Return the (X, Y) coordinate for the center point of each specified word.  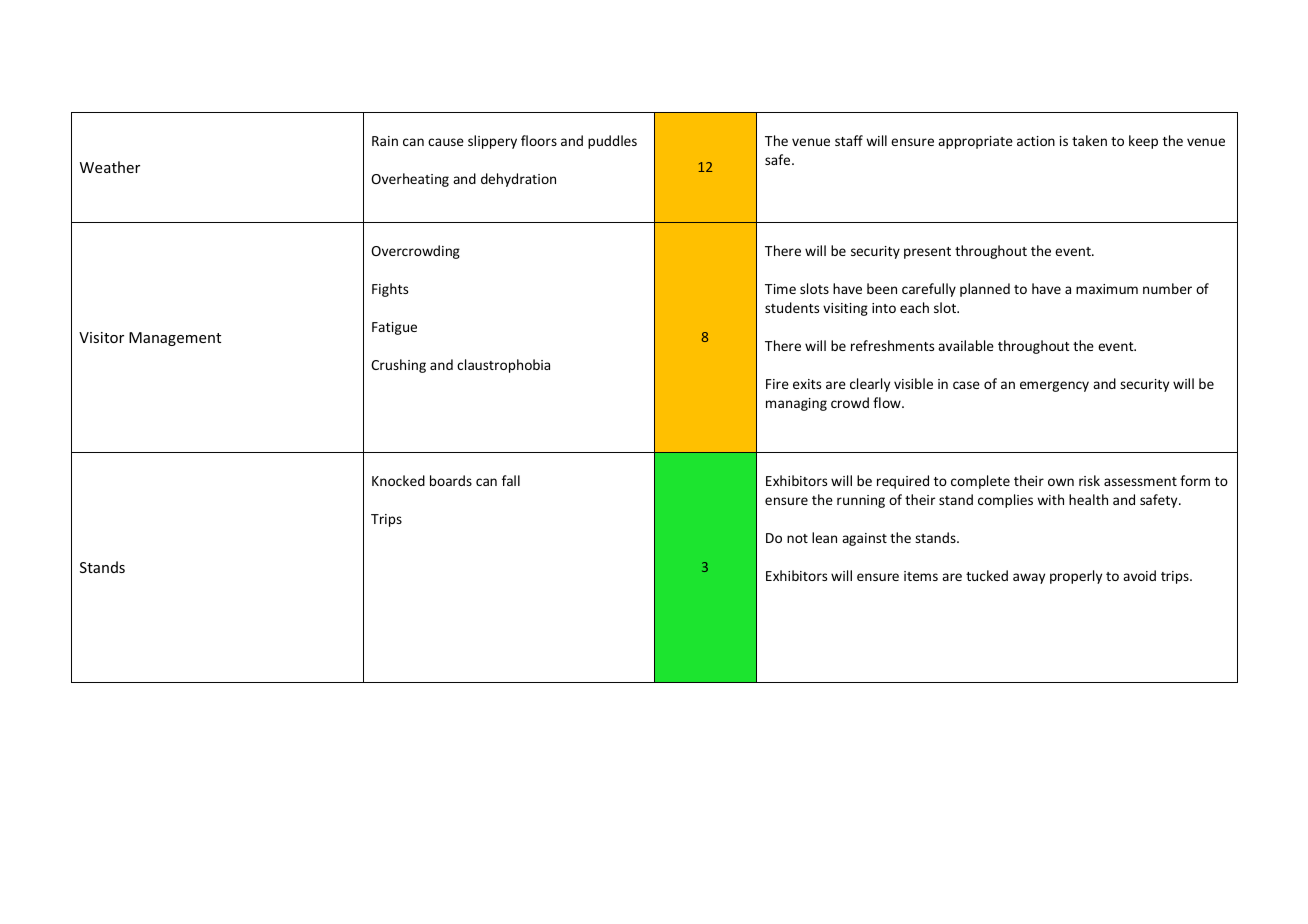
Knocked (398, 480)
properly (1076, 577)
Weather (110, 167)
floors (539, 140)
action (1036, 141)
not (797, 538)
